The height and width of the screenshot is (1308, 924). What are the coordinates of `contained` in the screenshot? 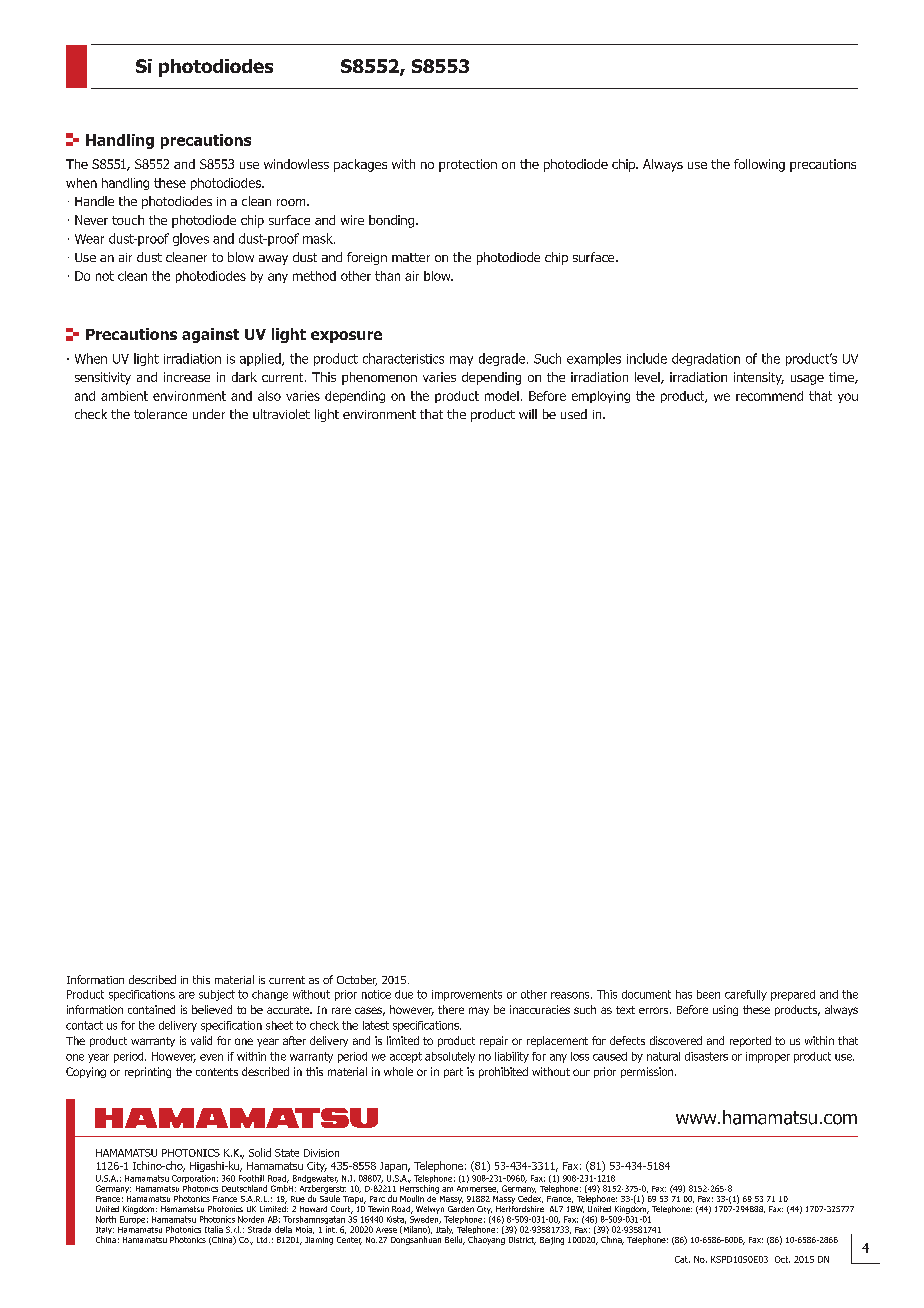 It's located at (151, 1009).
